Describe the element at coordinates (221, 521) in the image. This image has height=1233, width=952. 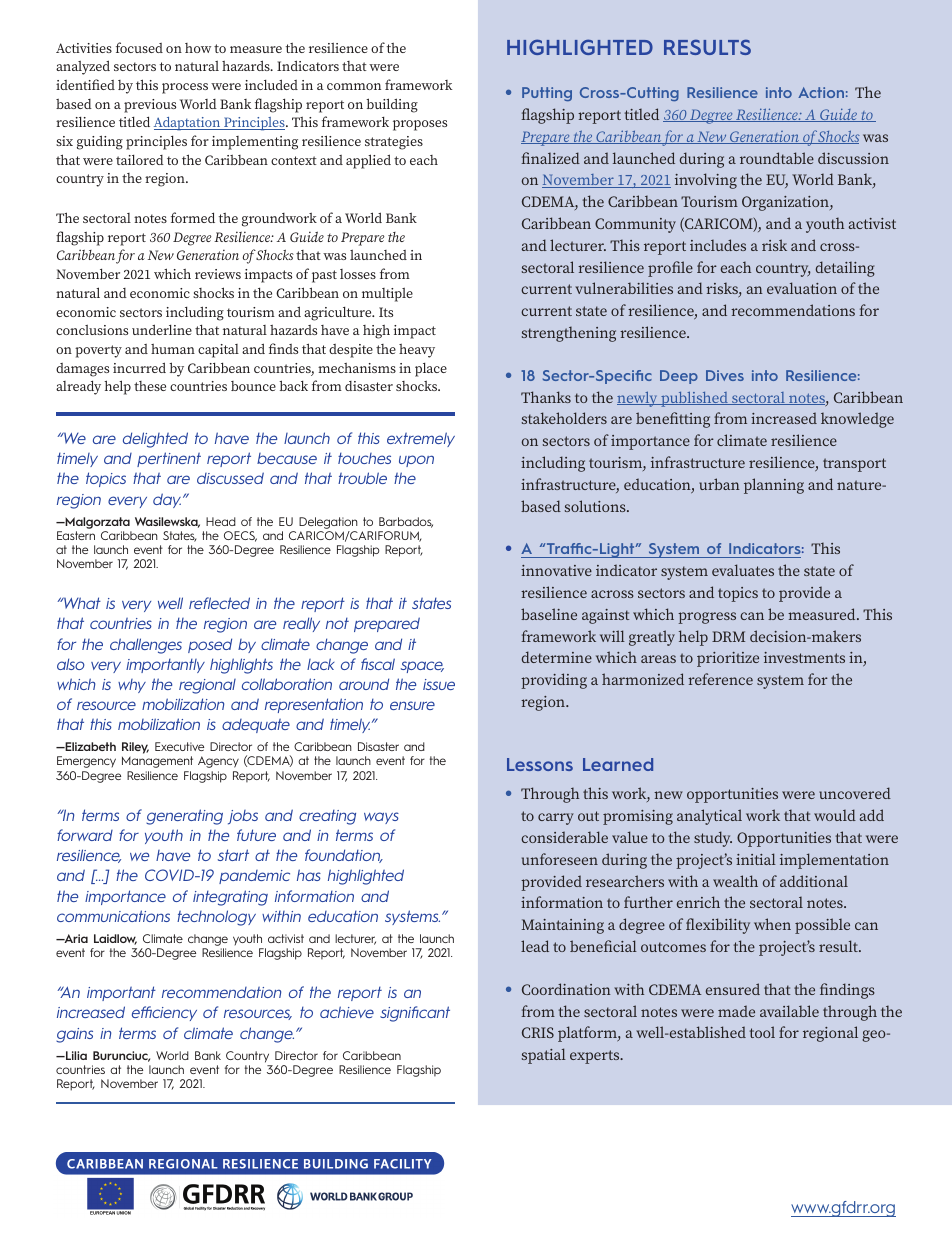
I see `Head` at that location.
